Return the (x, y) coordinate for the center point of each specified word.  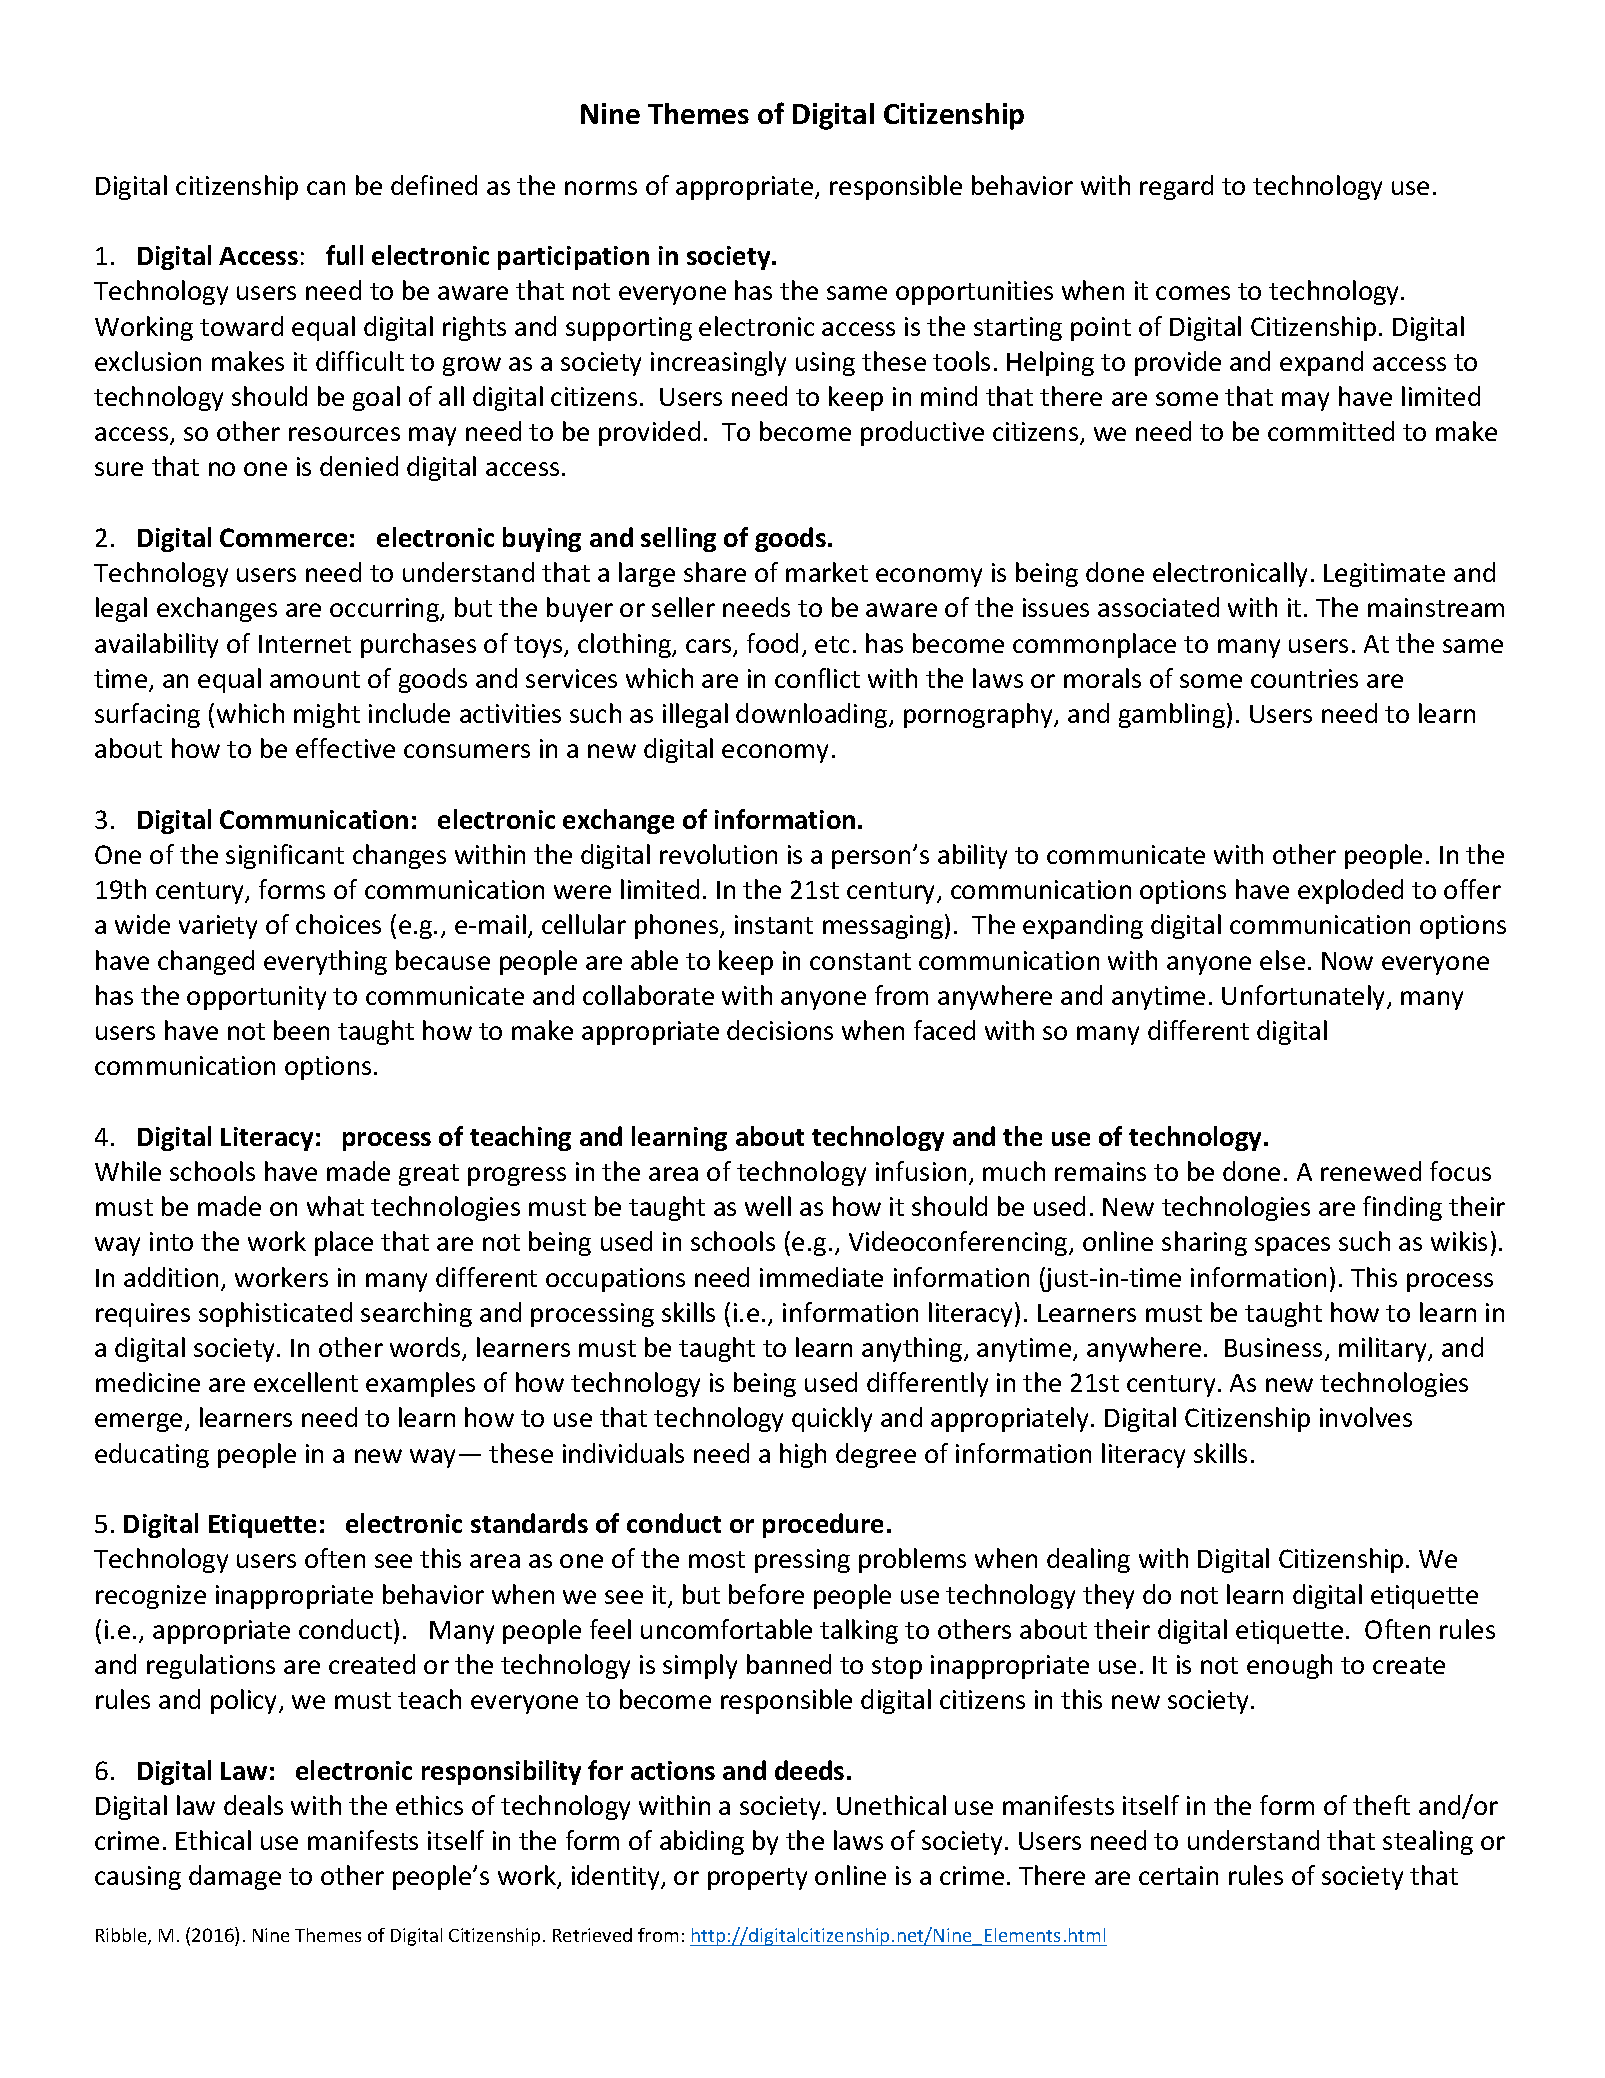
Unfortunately (1305, 997)
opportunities (974, 293)
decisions (780, 1030)
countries (1304, 678)
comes (1193, 293)
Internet (305, 644)
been (301, 1030)
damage (235, 1877)
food (772, 643)
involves (1366, 1417)
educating (152, 1455)
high (803, 1455)
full (344, 255)
